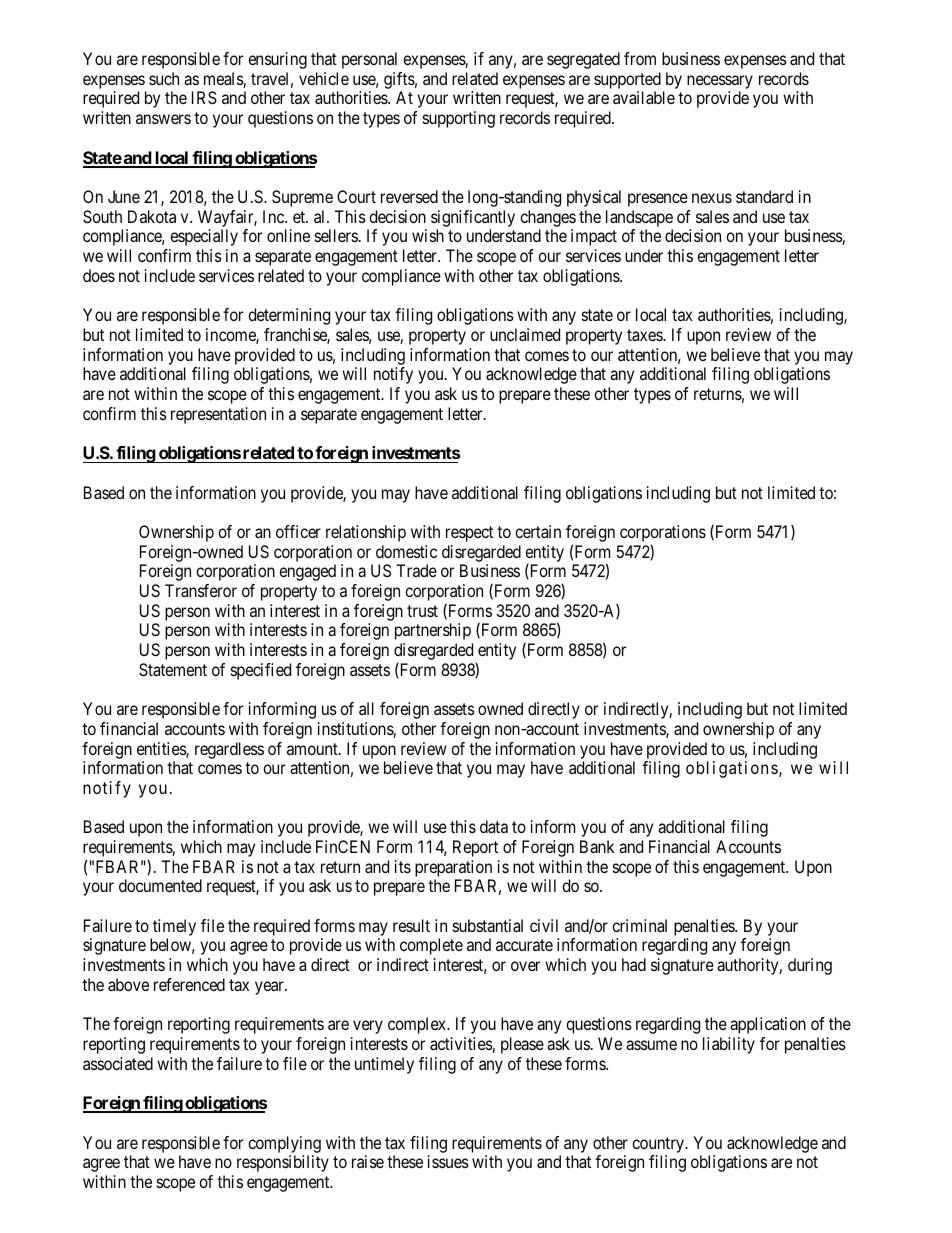 The width and height of the document is (952, 1233). Describe the element at coordinates (204, 97) in the document. I see `IRS` at that location.
